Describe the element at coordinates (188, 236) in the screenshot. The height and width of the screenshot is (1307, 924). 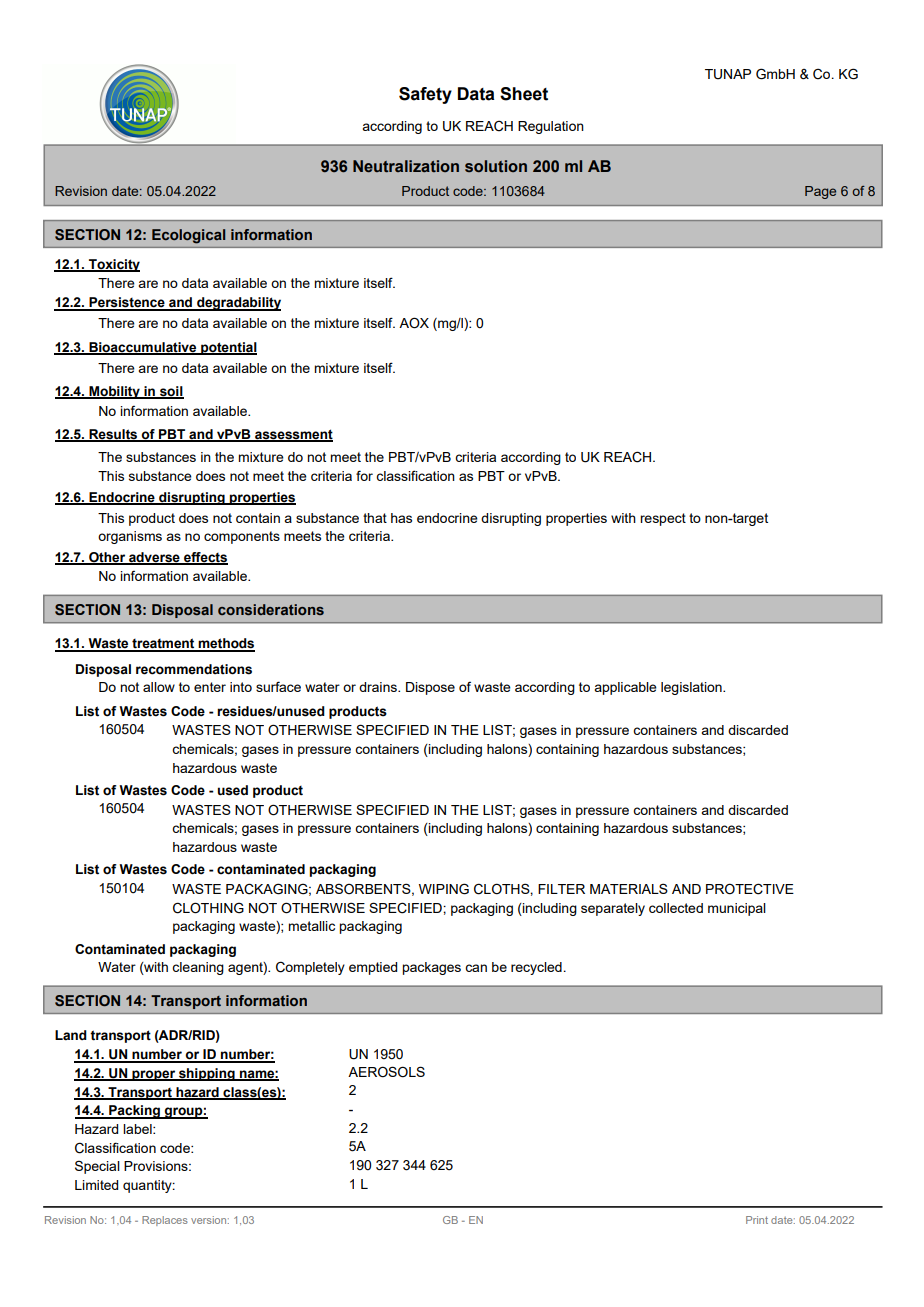
I see `Ecological` at that location.
